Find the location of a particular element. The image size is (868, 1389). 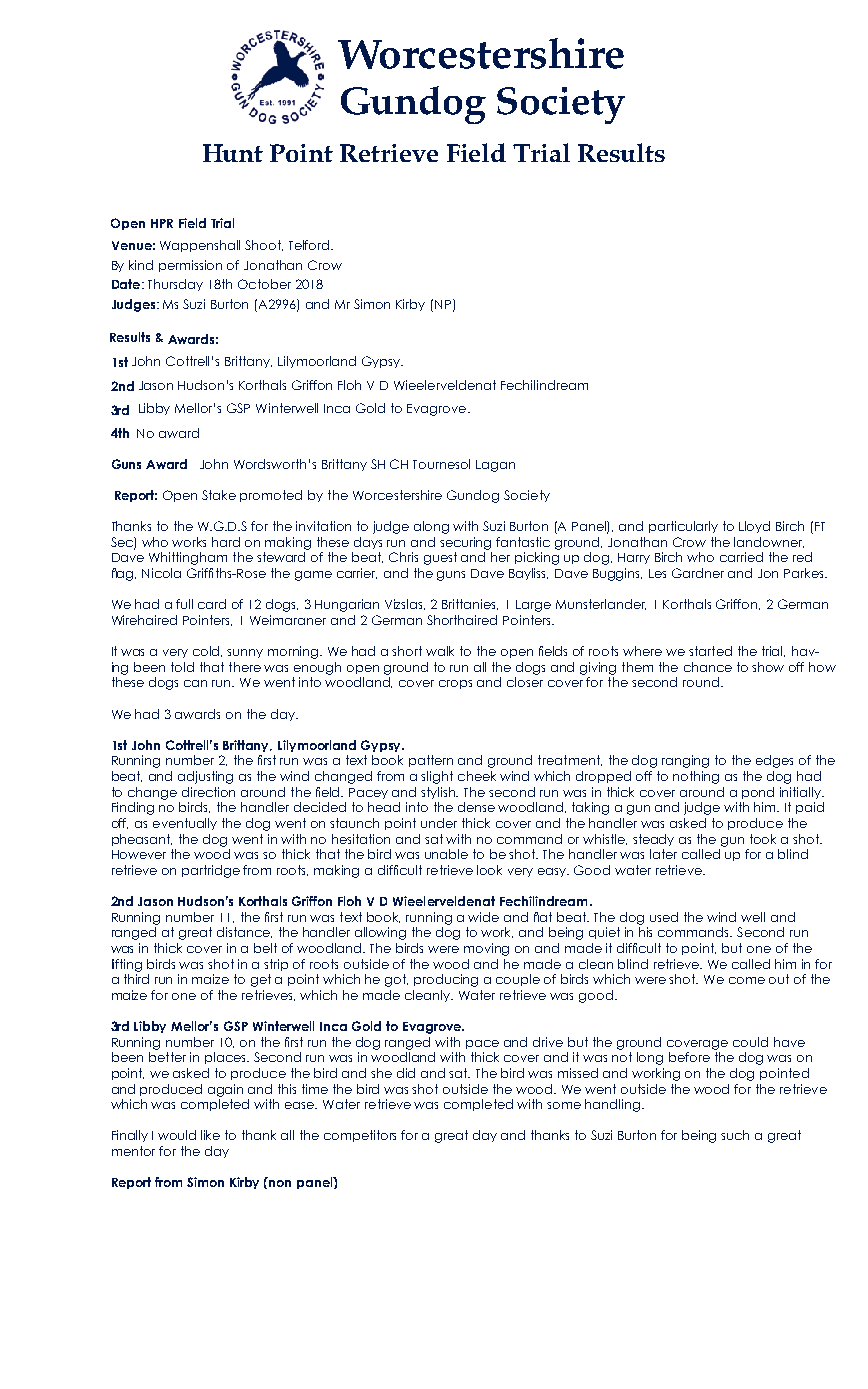

nothing is located at coordinates (696, 777).
